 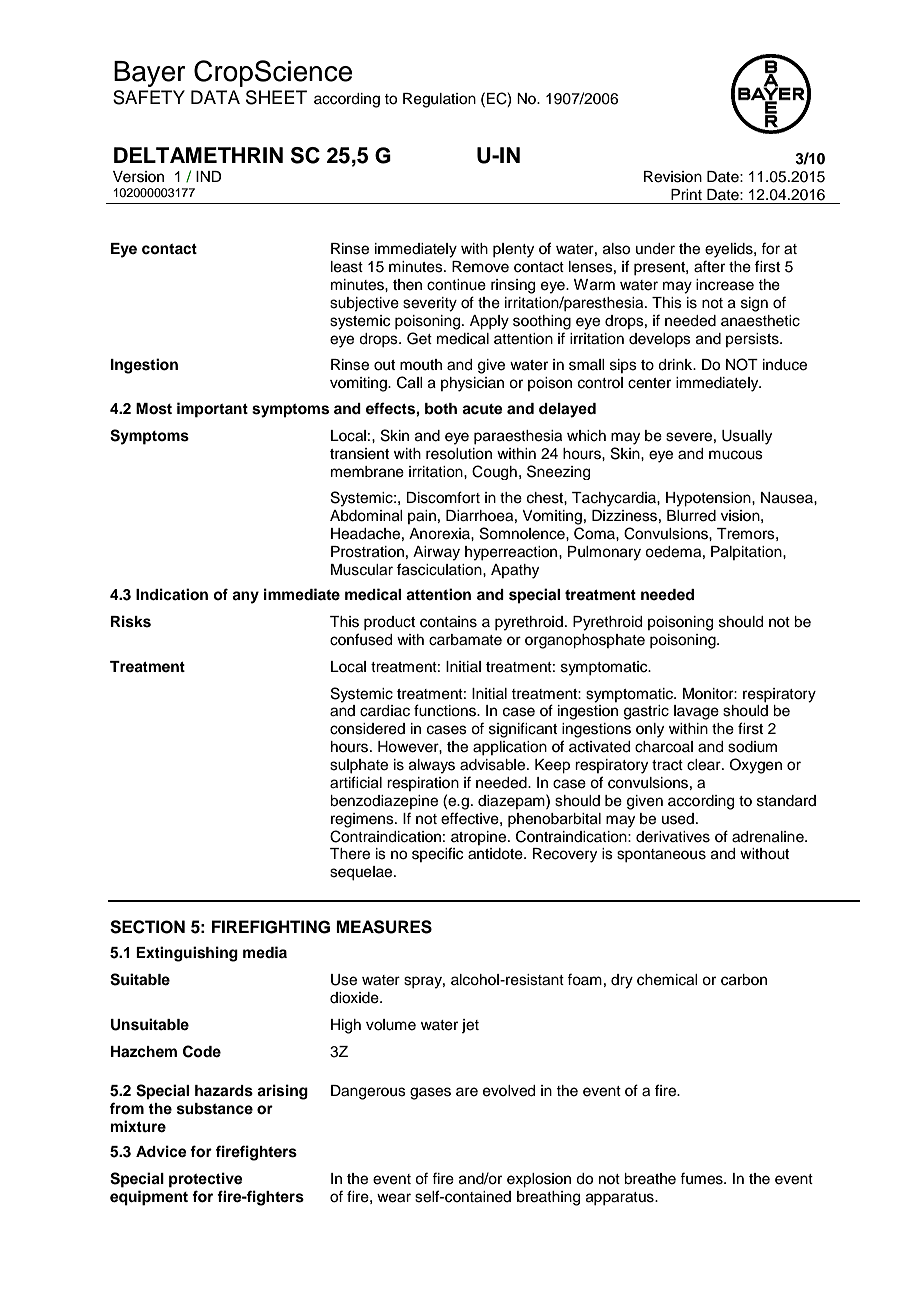 I want to click on resolution, so click(x=459, y=454).
